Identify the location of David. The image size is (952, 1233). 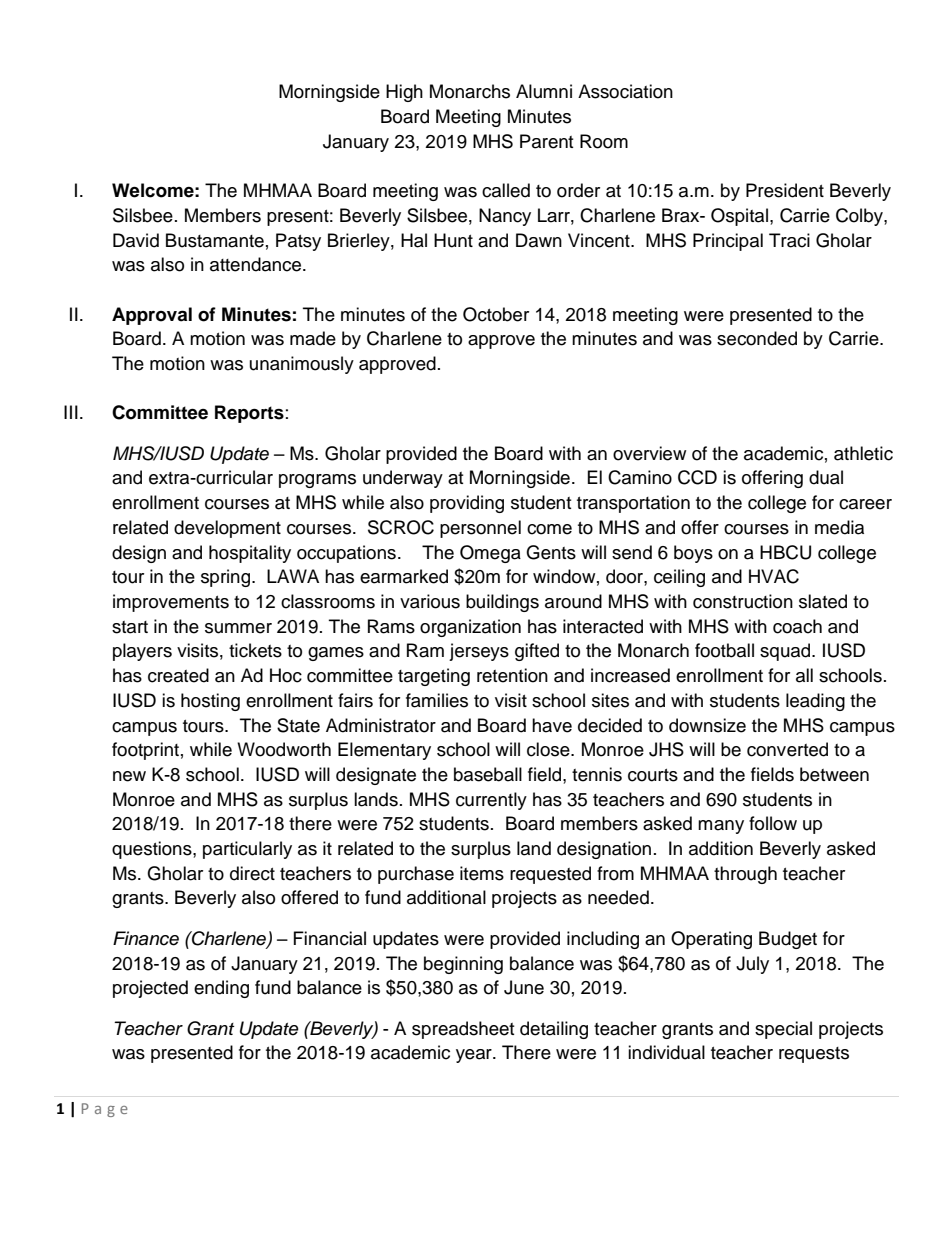
(136, 240).
